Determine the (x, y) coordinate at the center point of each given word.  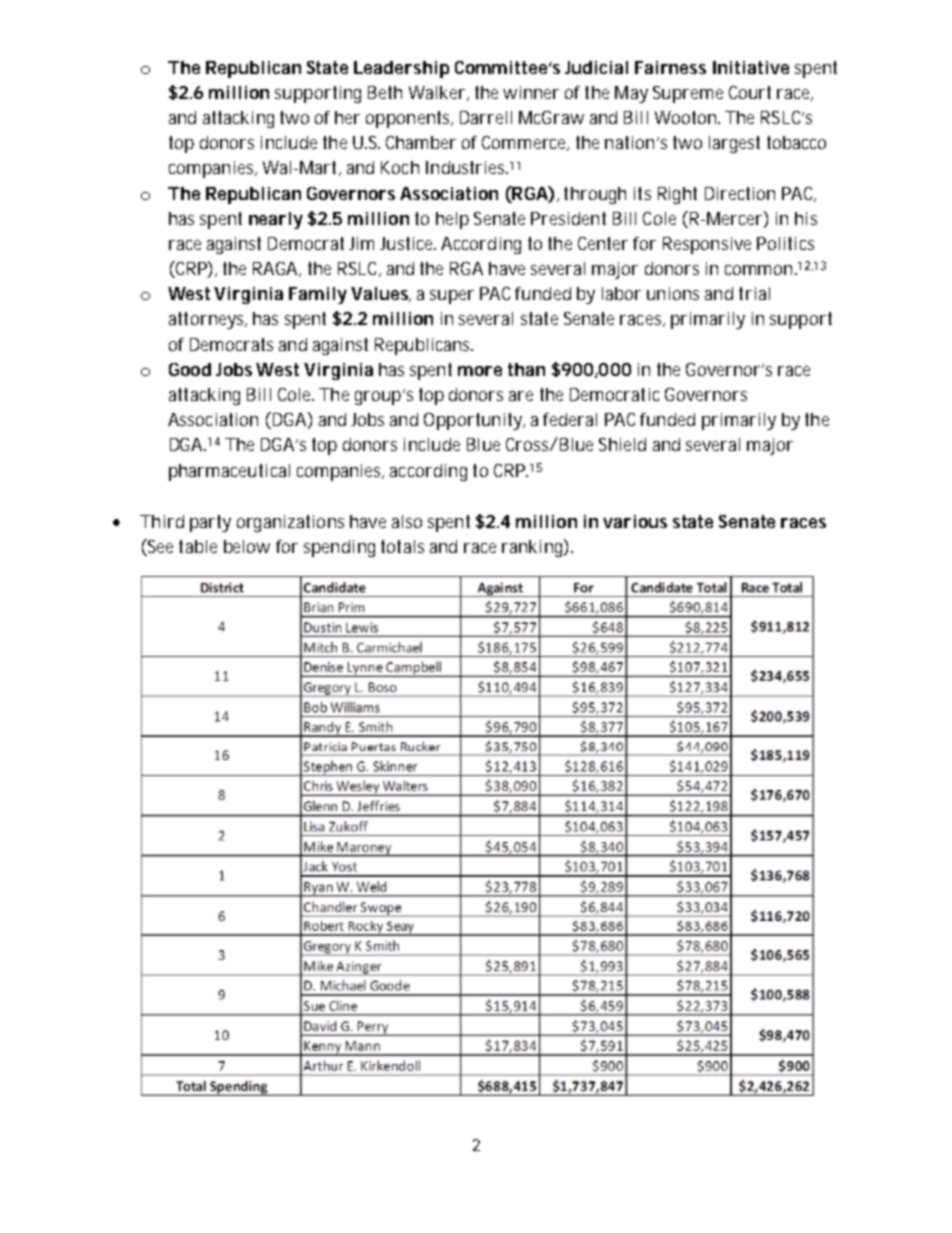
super (452, 297)
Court (750, 92)
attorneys (208, 320)
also (407, 521)
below (247, 546)
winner (531, 92)
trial (754, 293)
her (347, 117)
